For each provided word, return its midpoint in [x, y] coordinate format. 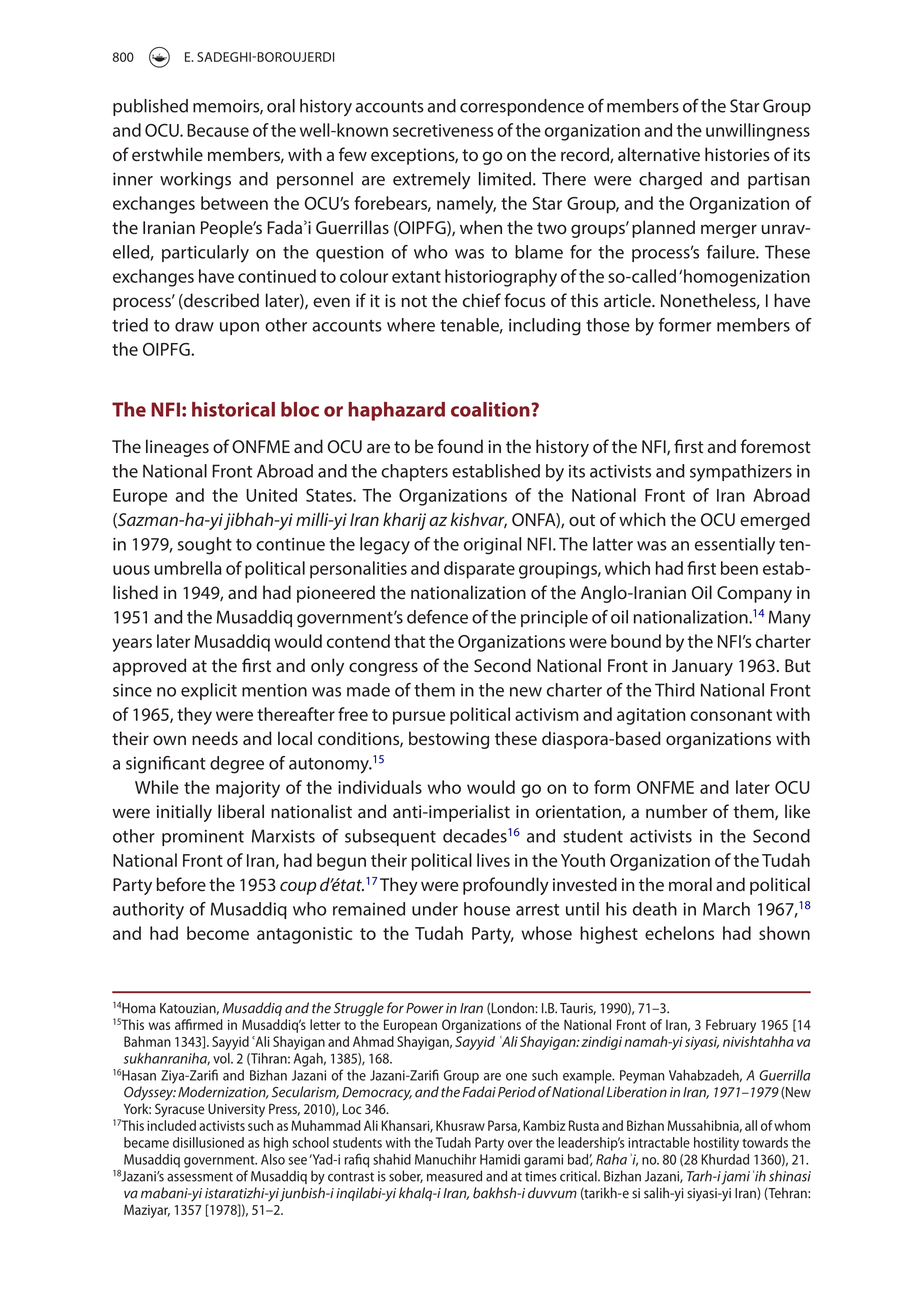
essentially [735, 546]
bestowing [449, 740]
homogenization [747, 278]
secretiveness [443, 130]
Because [218, 130]
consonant [731, 715]
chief [482, 300]
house [487, 909]
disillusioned [208, 1142]
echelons [679, 933]
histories [737, 154]
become [218, 933]
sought [205, 546]
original [492, 546]
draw [194, 325]
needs [215, 738]
